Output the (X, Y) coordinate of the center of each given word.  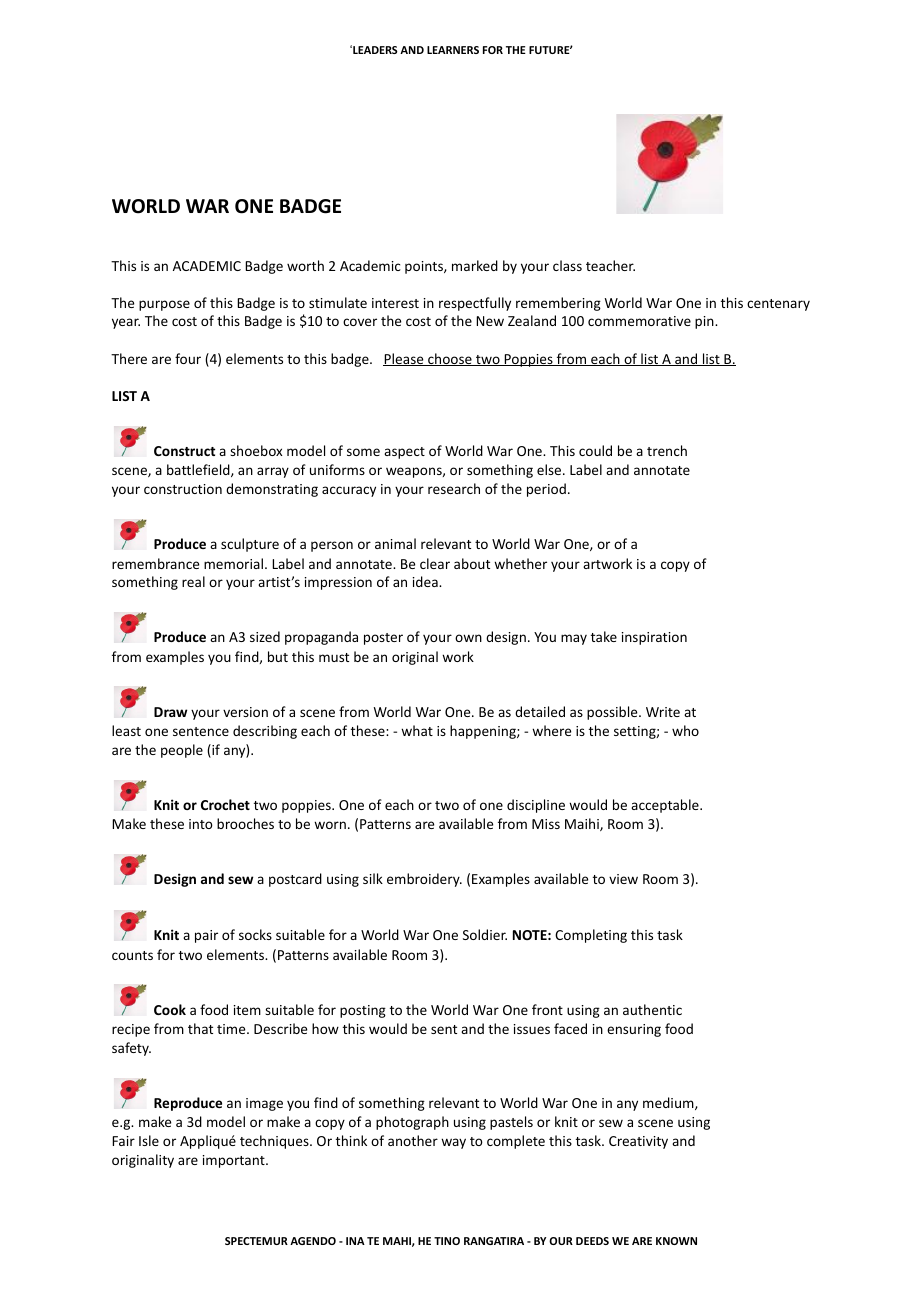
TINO (447, 1241)
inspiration (654, 638)
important (235, 1161)
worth (305, 265)
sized (265, 636)
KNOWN (676, 1241)
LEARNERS (453, 50)
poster (383, 639)
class (567, 265)
